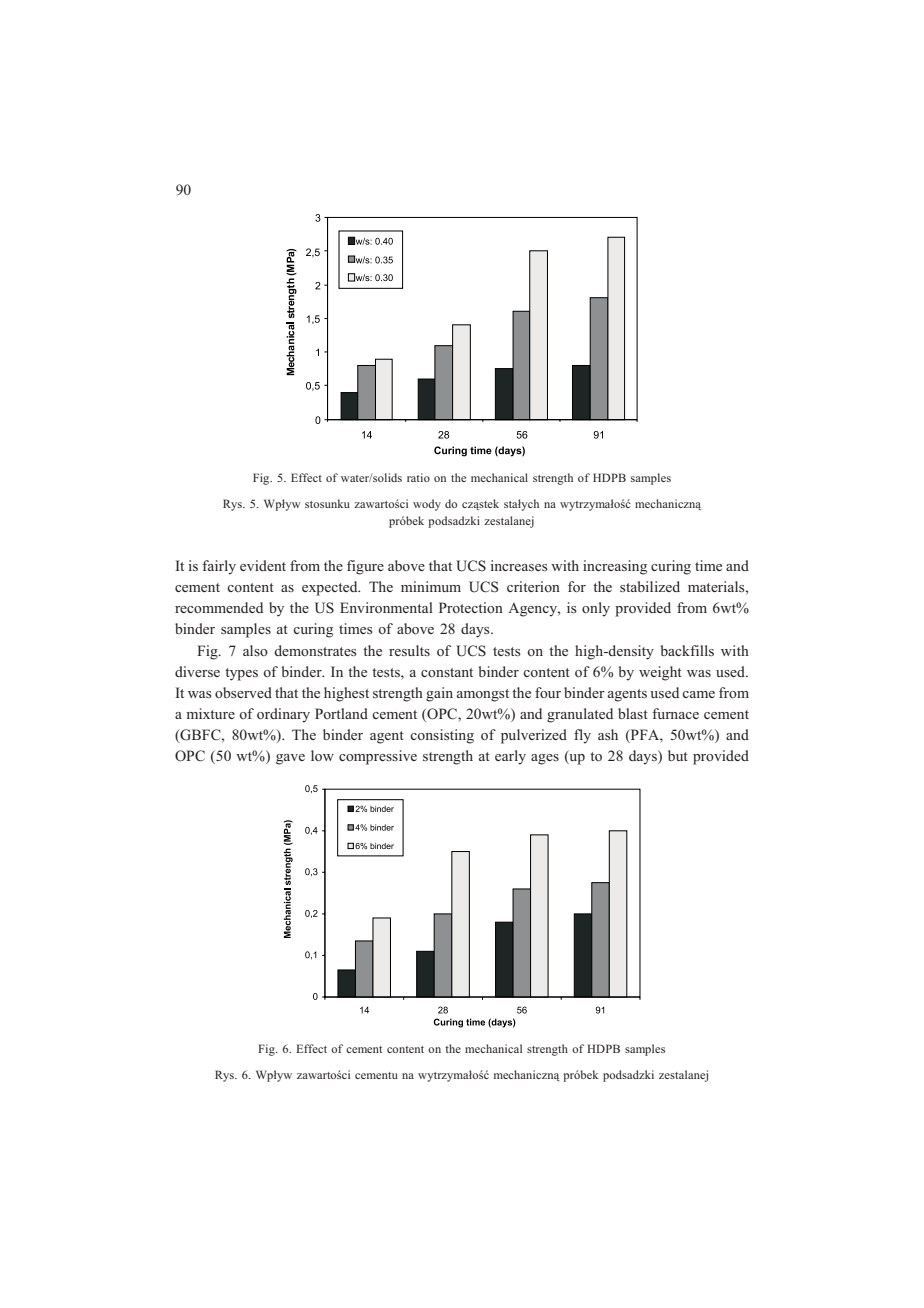 The image size is (924, 1308). I want to click on also, so click(255, 650).
